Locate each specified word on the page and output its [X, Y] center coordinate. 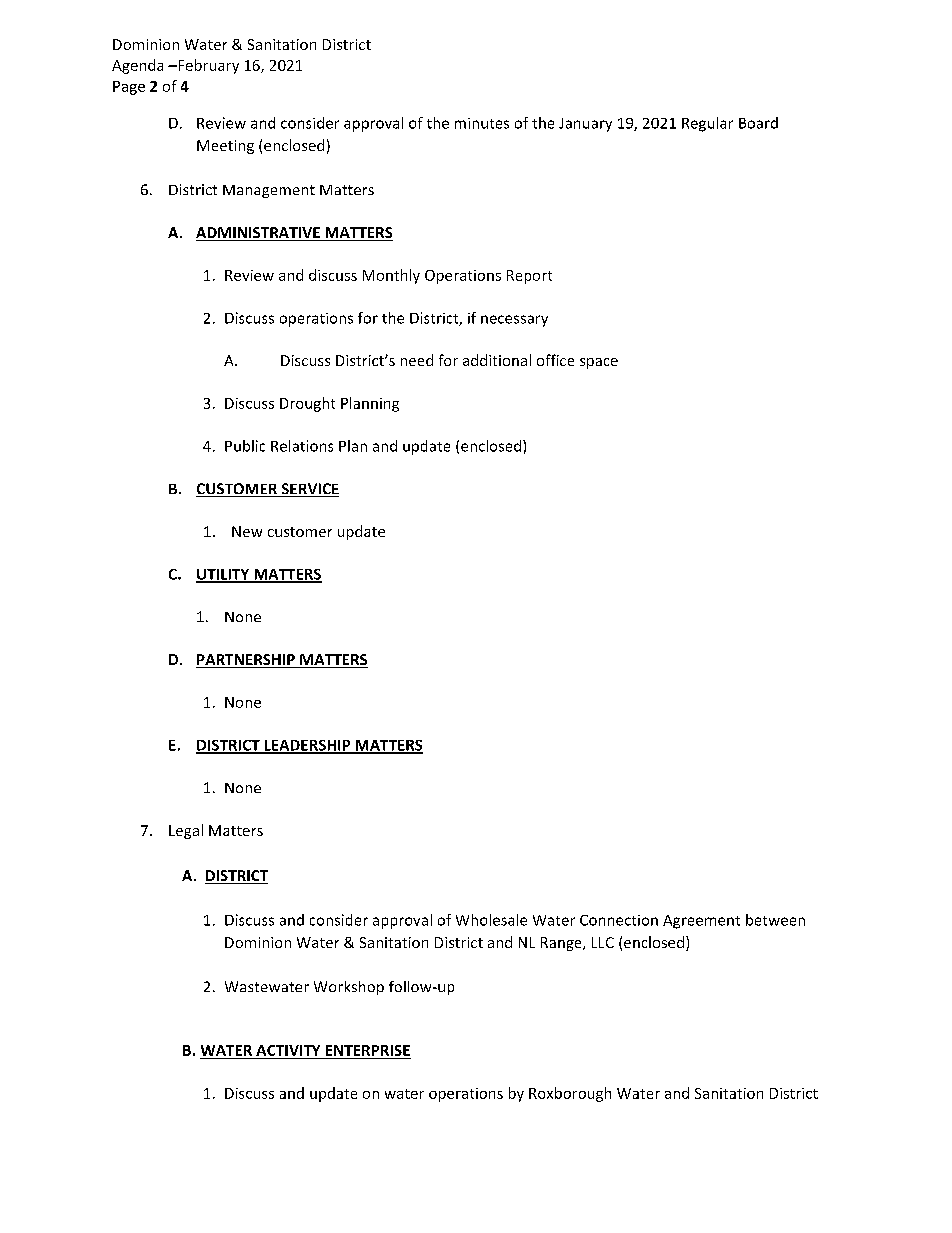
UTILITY [224, 575]
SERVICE [309, 490]
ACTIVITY [288, 1050]
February [207, 66]
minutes [482, 123]
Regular [707, 124]
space [599, 363]
